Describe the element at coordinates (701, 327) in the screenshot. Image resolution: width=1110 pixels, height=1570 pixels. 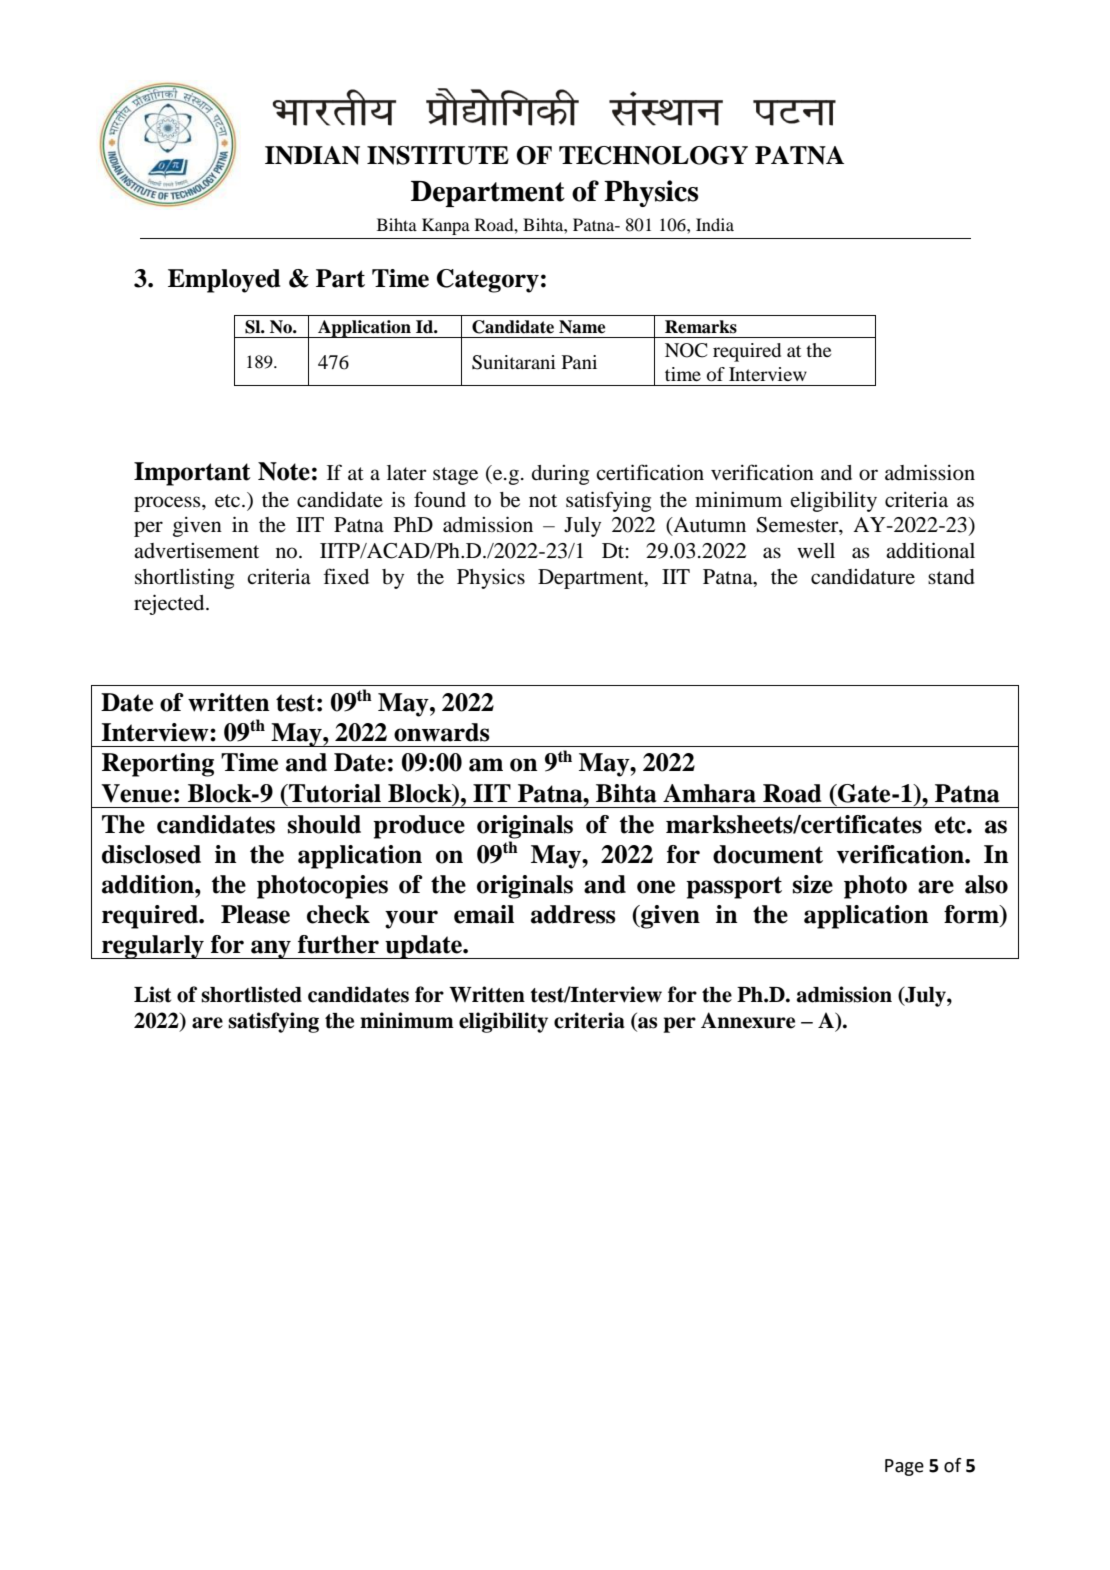
I see `Remarks` at that location.
